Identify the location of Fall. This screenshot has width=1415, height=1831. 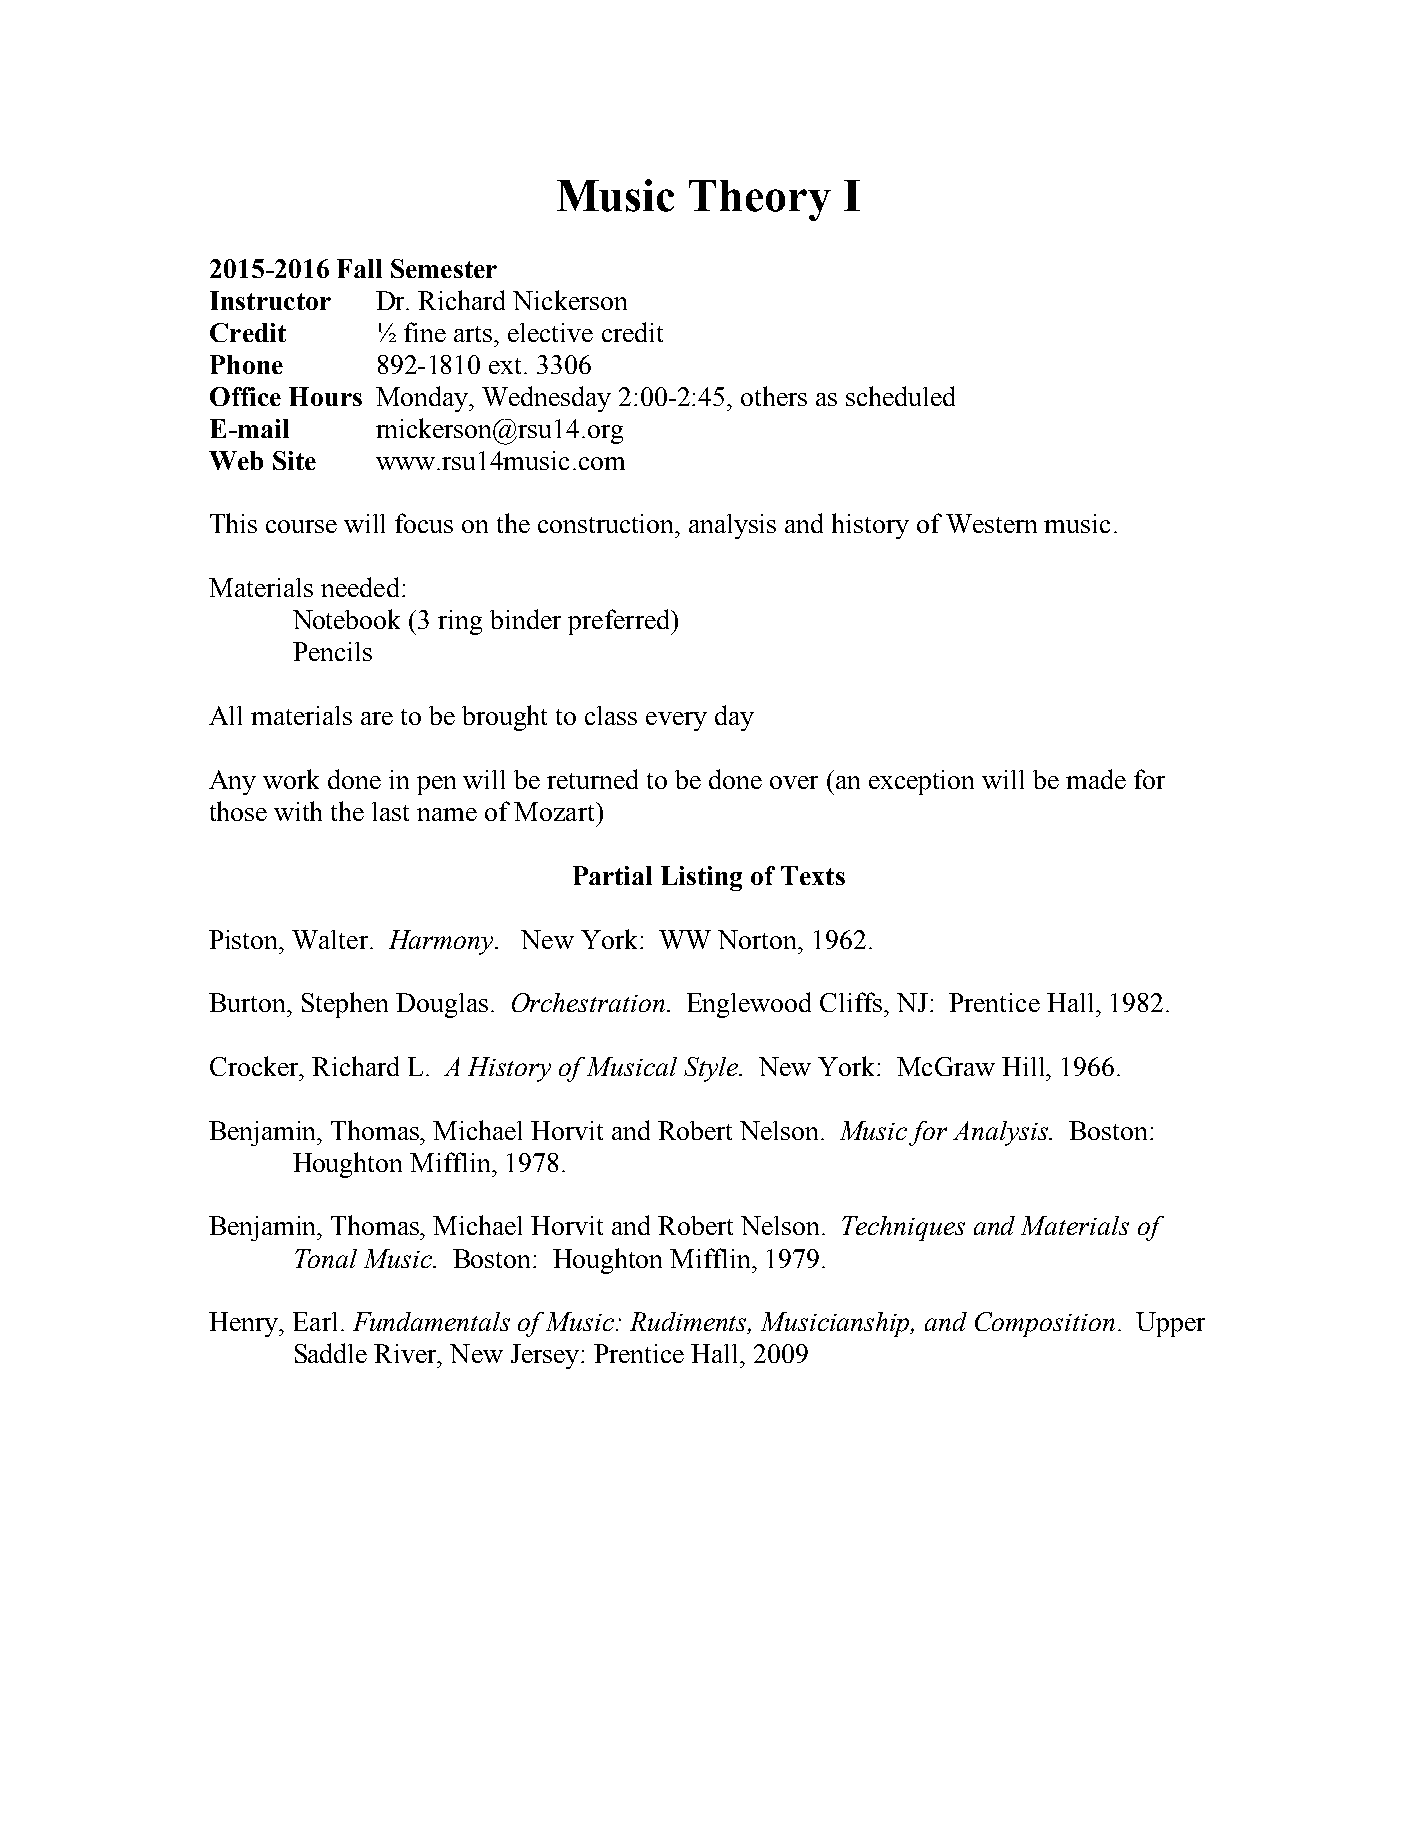
(359, 268).
